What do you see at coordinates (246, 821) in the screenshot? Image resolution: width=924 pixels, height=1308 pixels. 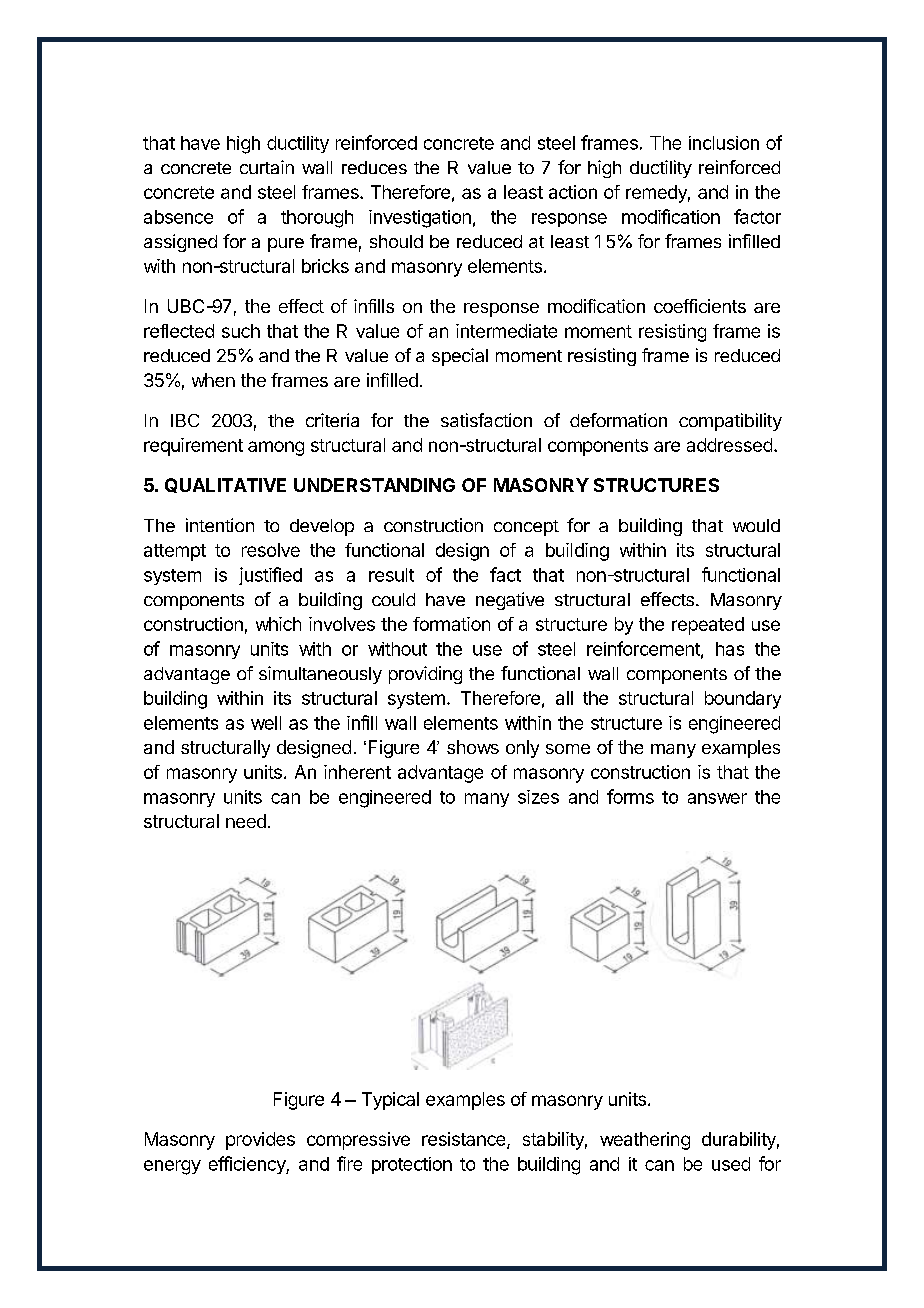 I see `need` at bounding box center [246, 821].
